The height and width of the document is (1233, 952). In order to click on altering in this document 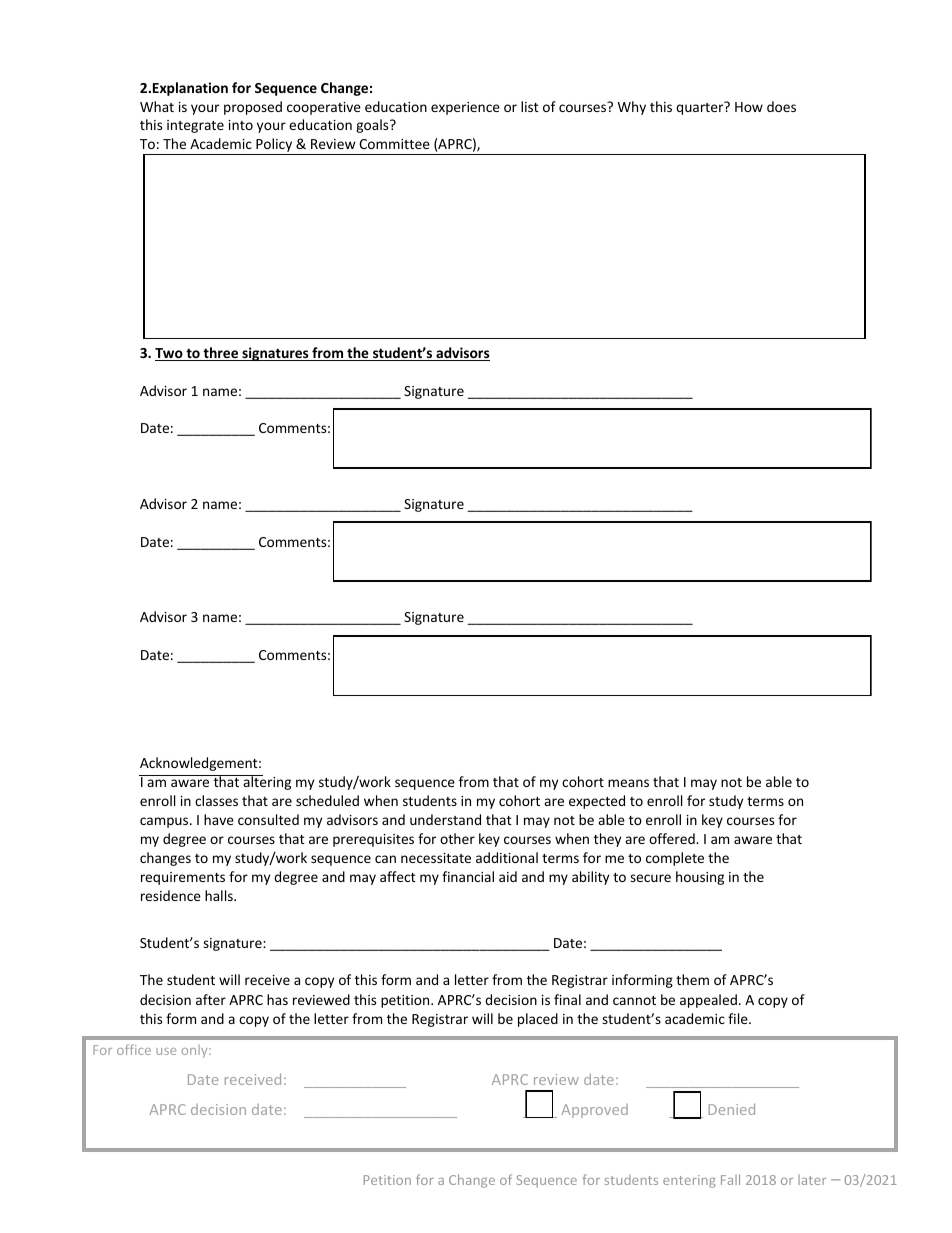, I will do `click(266, 782)`.
